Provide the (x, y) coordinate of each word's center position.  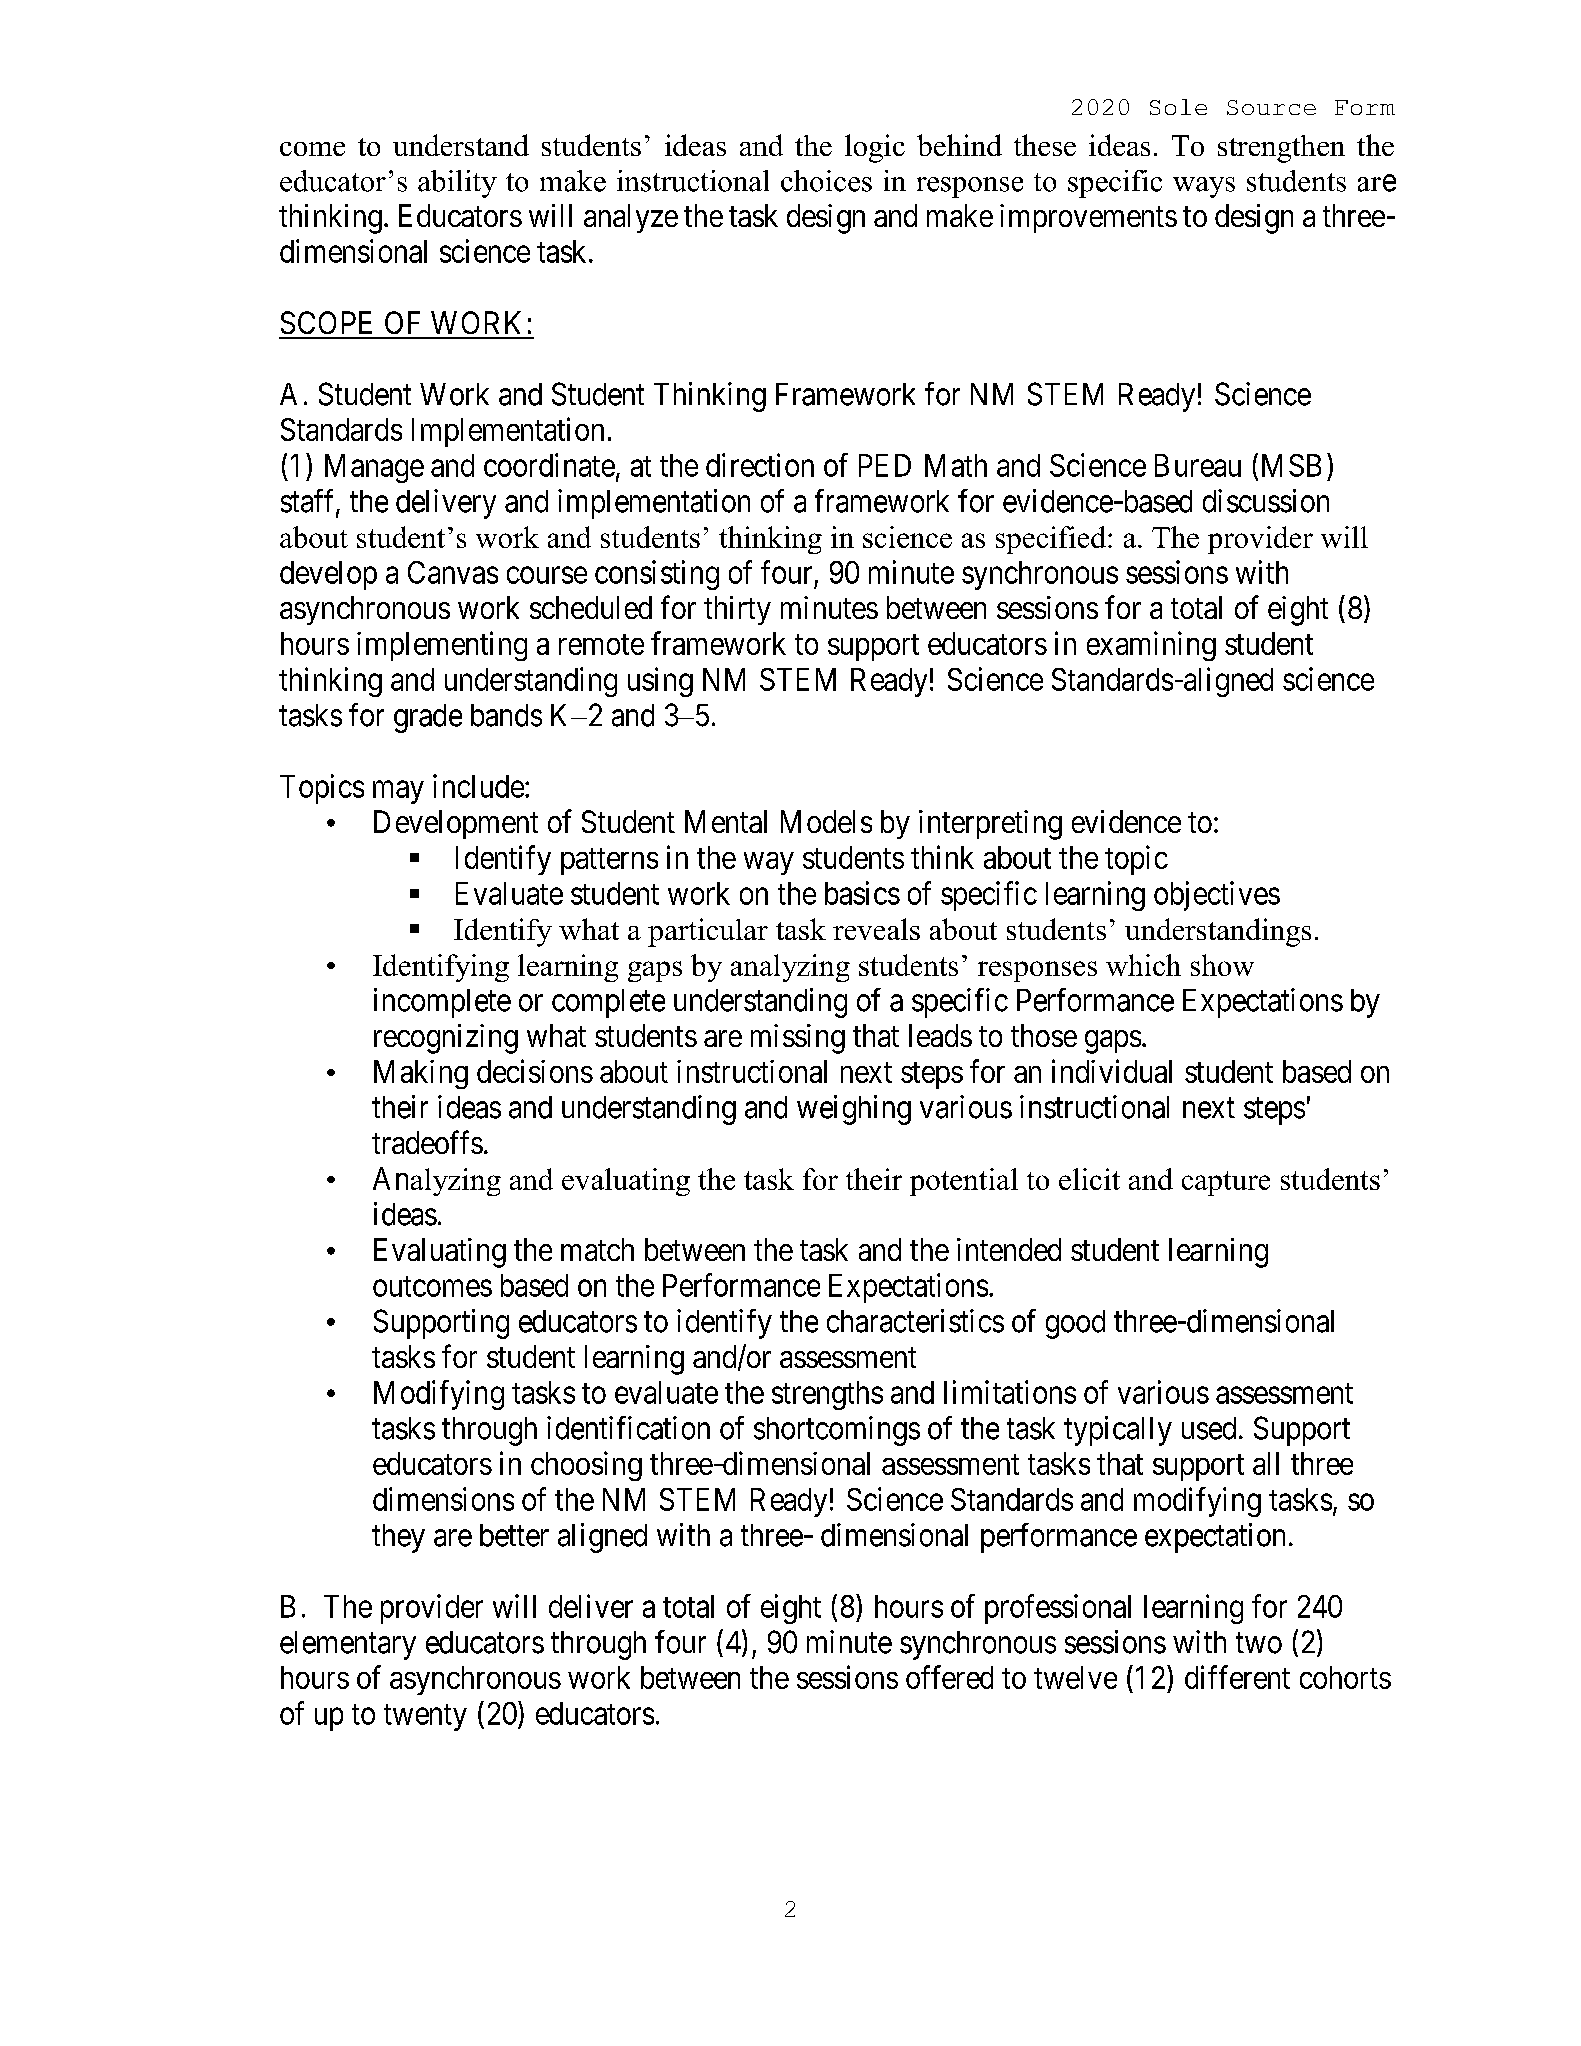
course (547, 575)
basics (862, 893)
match (597, 1249)
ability (457, 184)
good (1075, 1324)
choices (826, 181)
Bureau (1198, 465)
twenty (425, 1717)
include (478, 786)
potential (964, 1182)
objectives (1217, 896)
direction (760, 465)
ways (1204, 187)
